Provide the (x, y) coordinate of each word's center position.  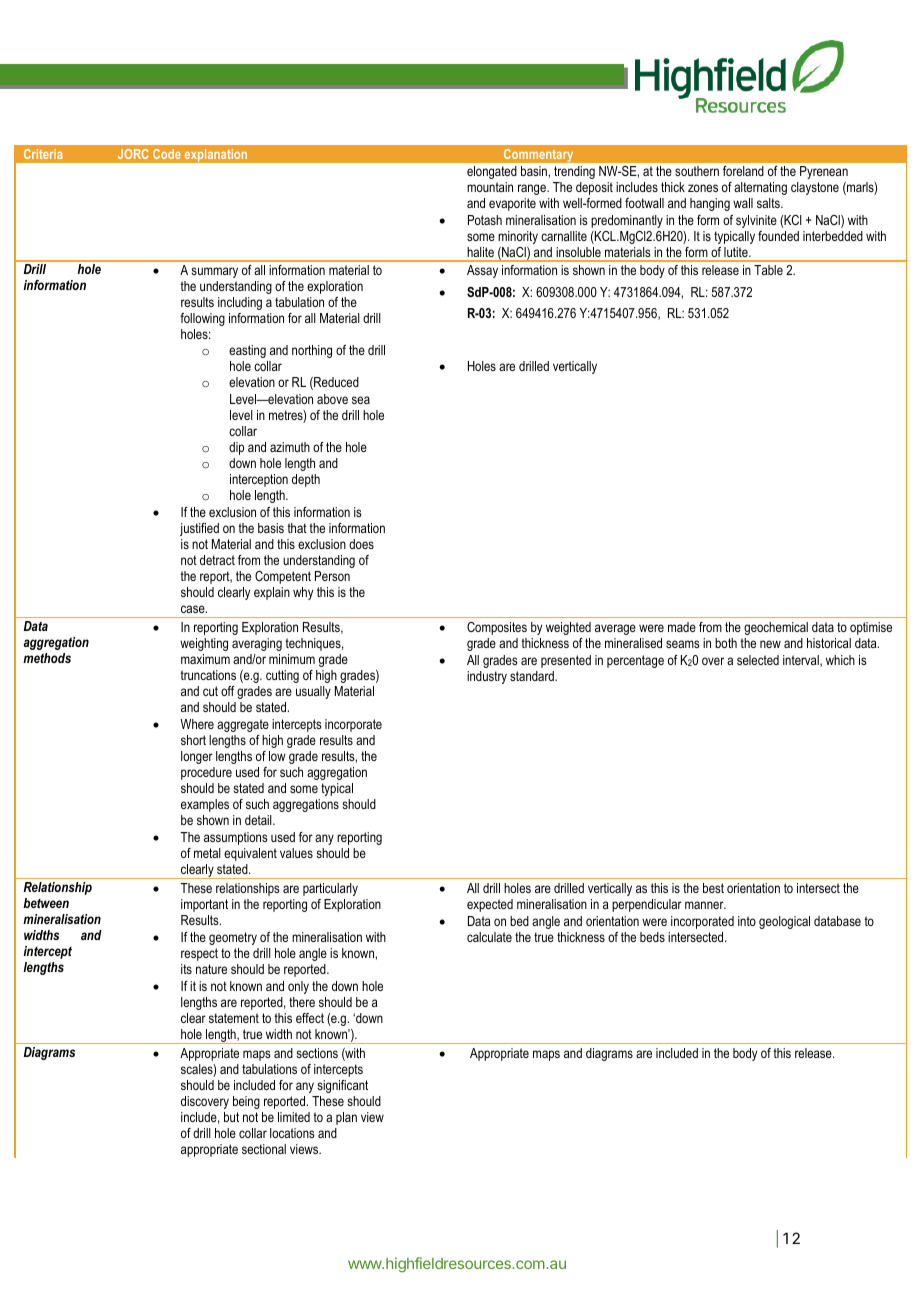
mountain (490, 187)
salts (769, 203)
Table (768, 270)
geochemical (776, 628)
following (202, 319)
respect (199, 954)
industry (487, 677)
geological (784, 922)
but (231, 1117)
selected (758, 660)
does (361, 544)
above (332, 399)
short (193, 740)
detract (217, 560)
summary (214, 272)
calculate (489, 937)
